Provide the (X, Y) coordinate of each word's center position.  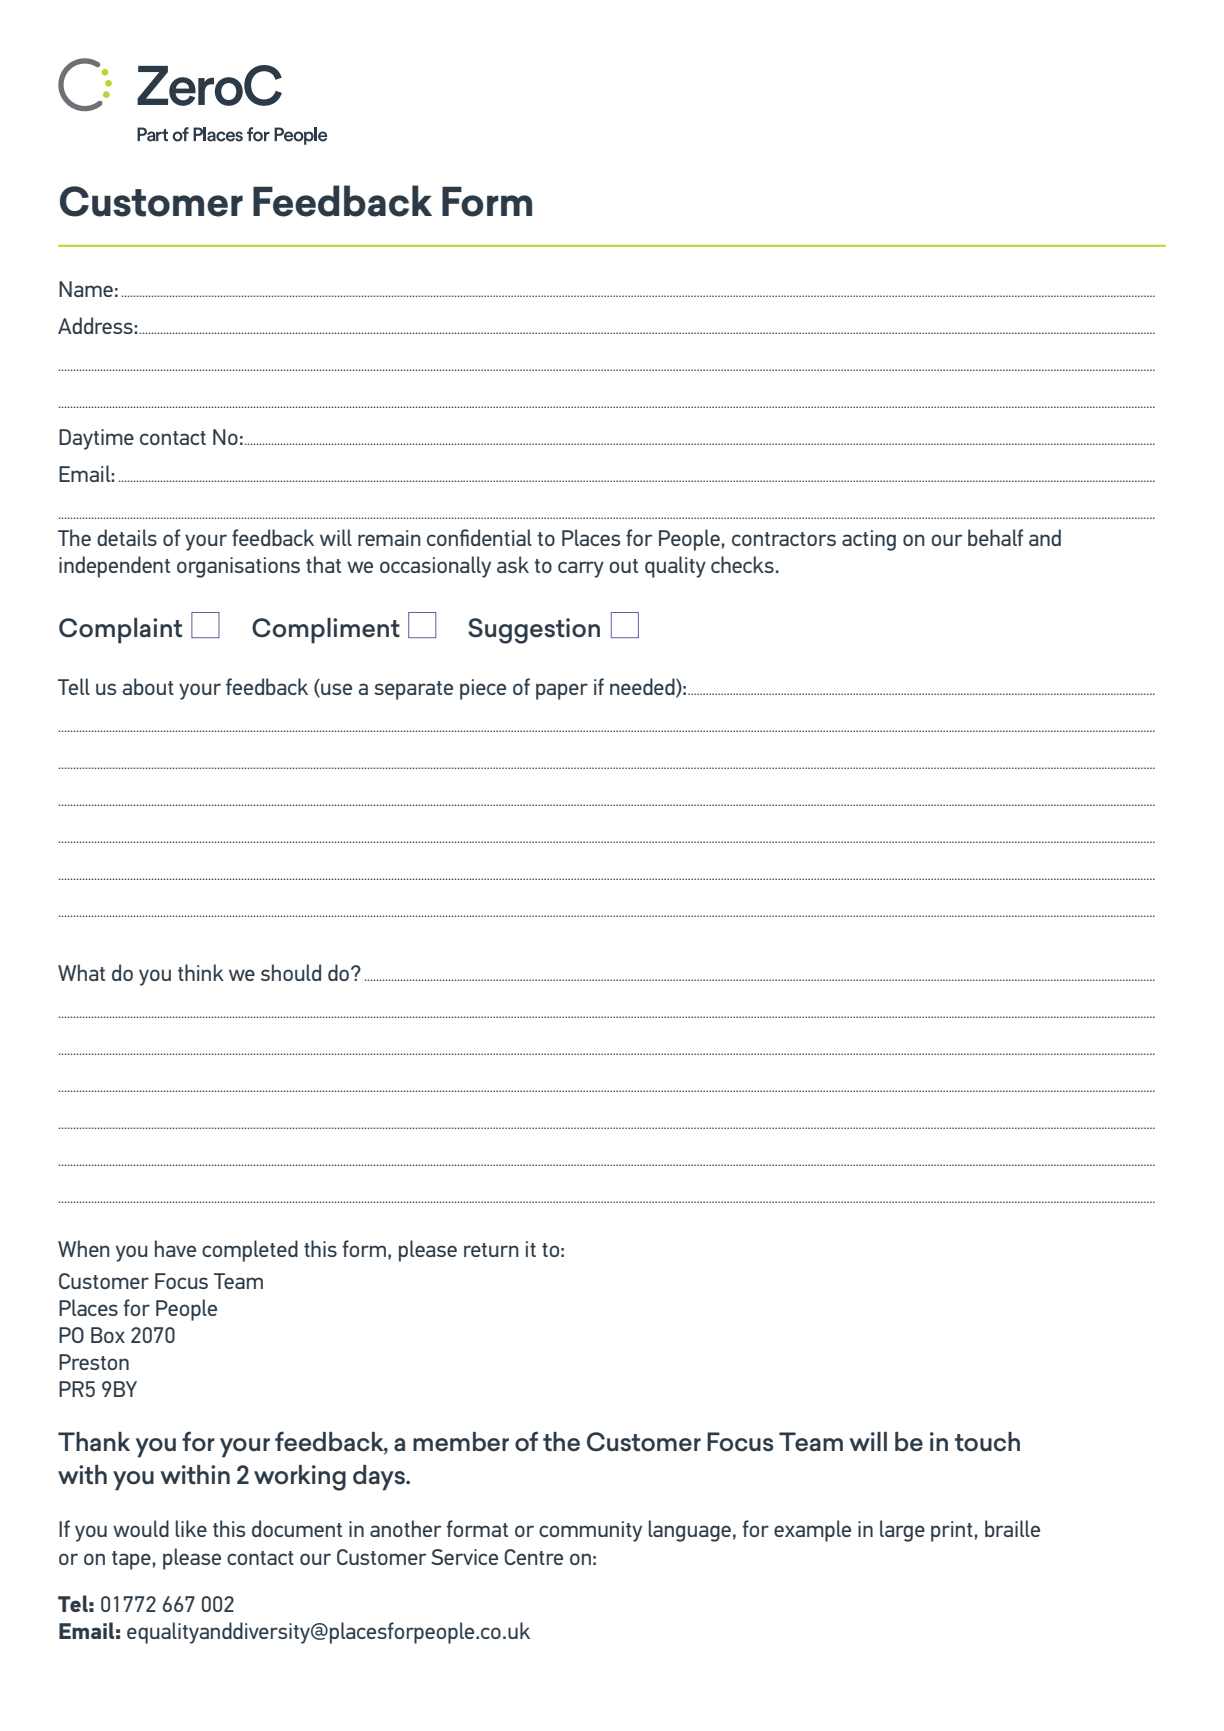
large (902, 1531)
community (590, 1531)
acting (869, 540)
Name (86, 289)
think (201, 972)
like (191, 1528)
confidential (479, 537)
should (291, 972)
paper (562, 691)
